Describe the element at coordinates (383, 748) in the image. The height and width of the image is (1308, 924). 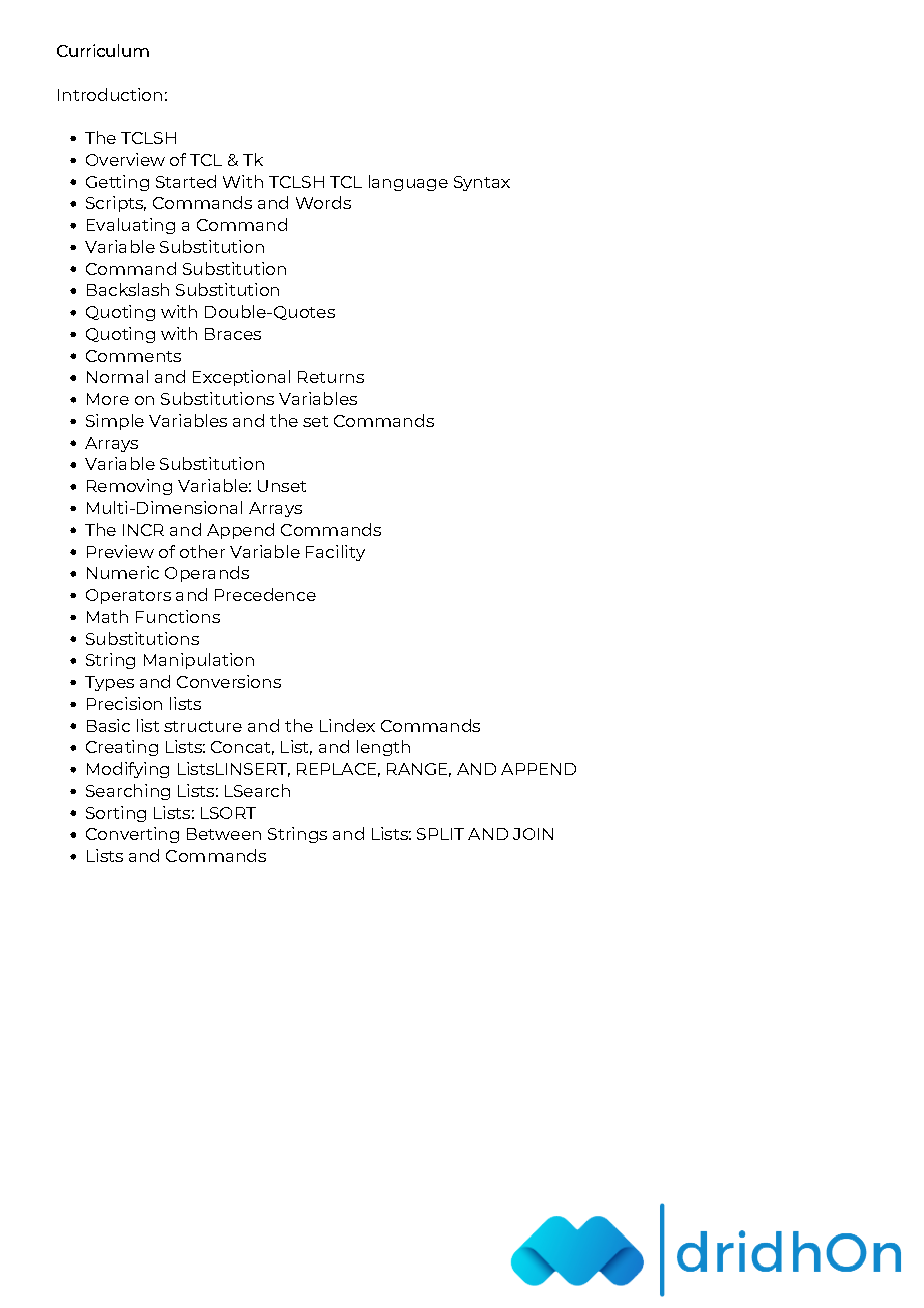
I see `length` at that location.
